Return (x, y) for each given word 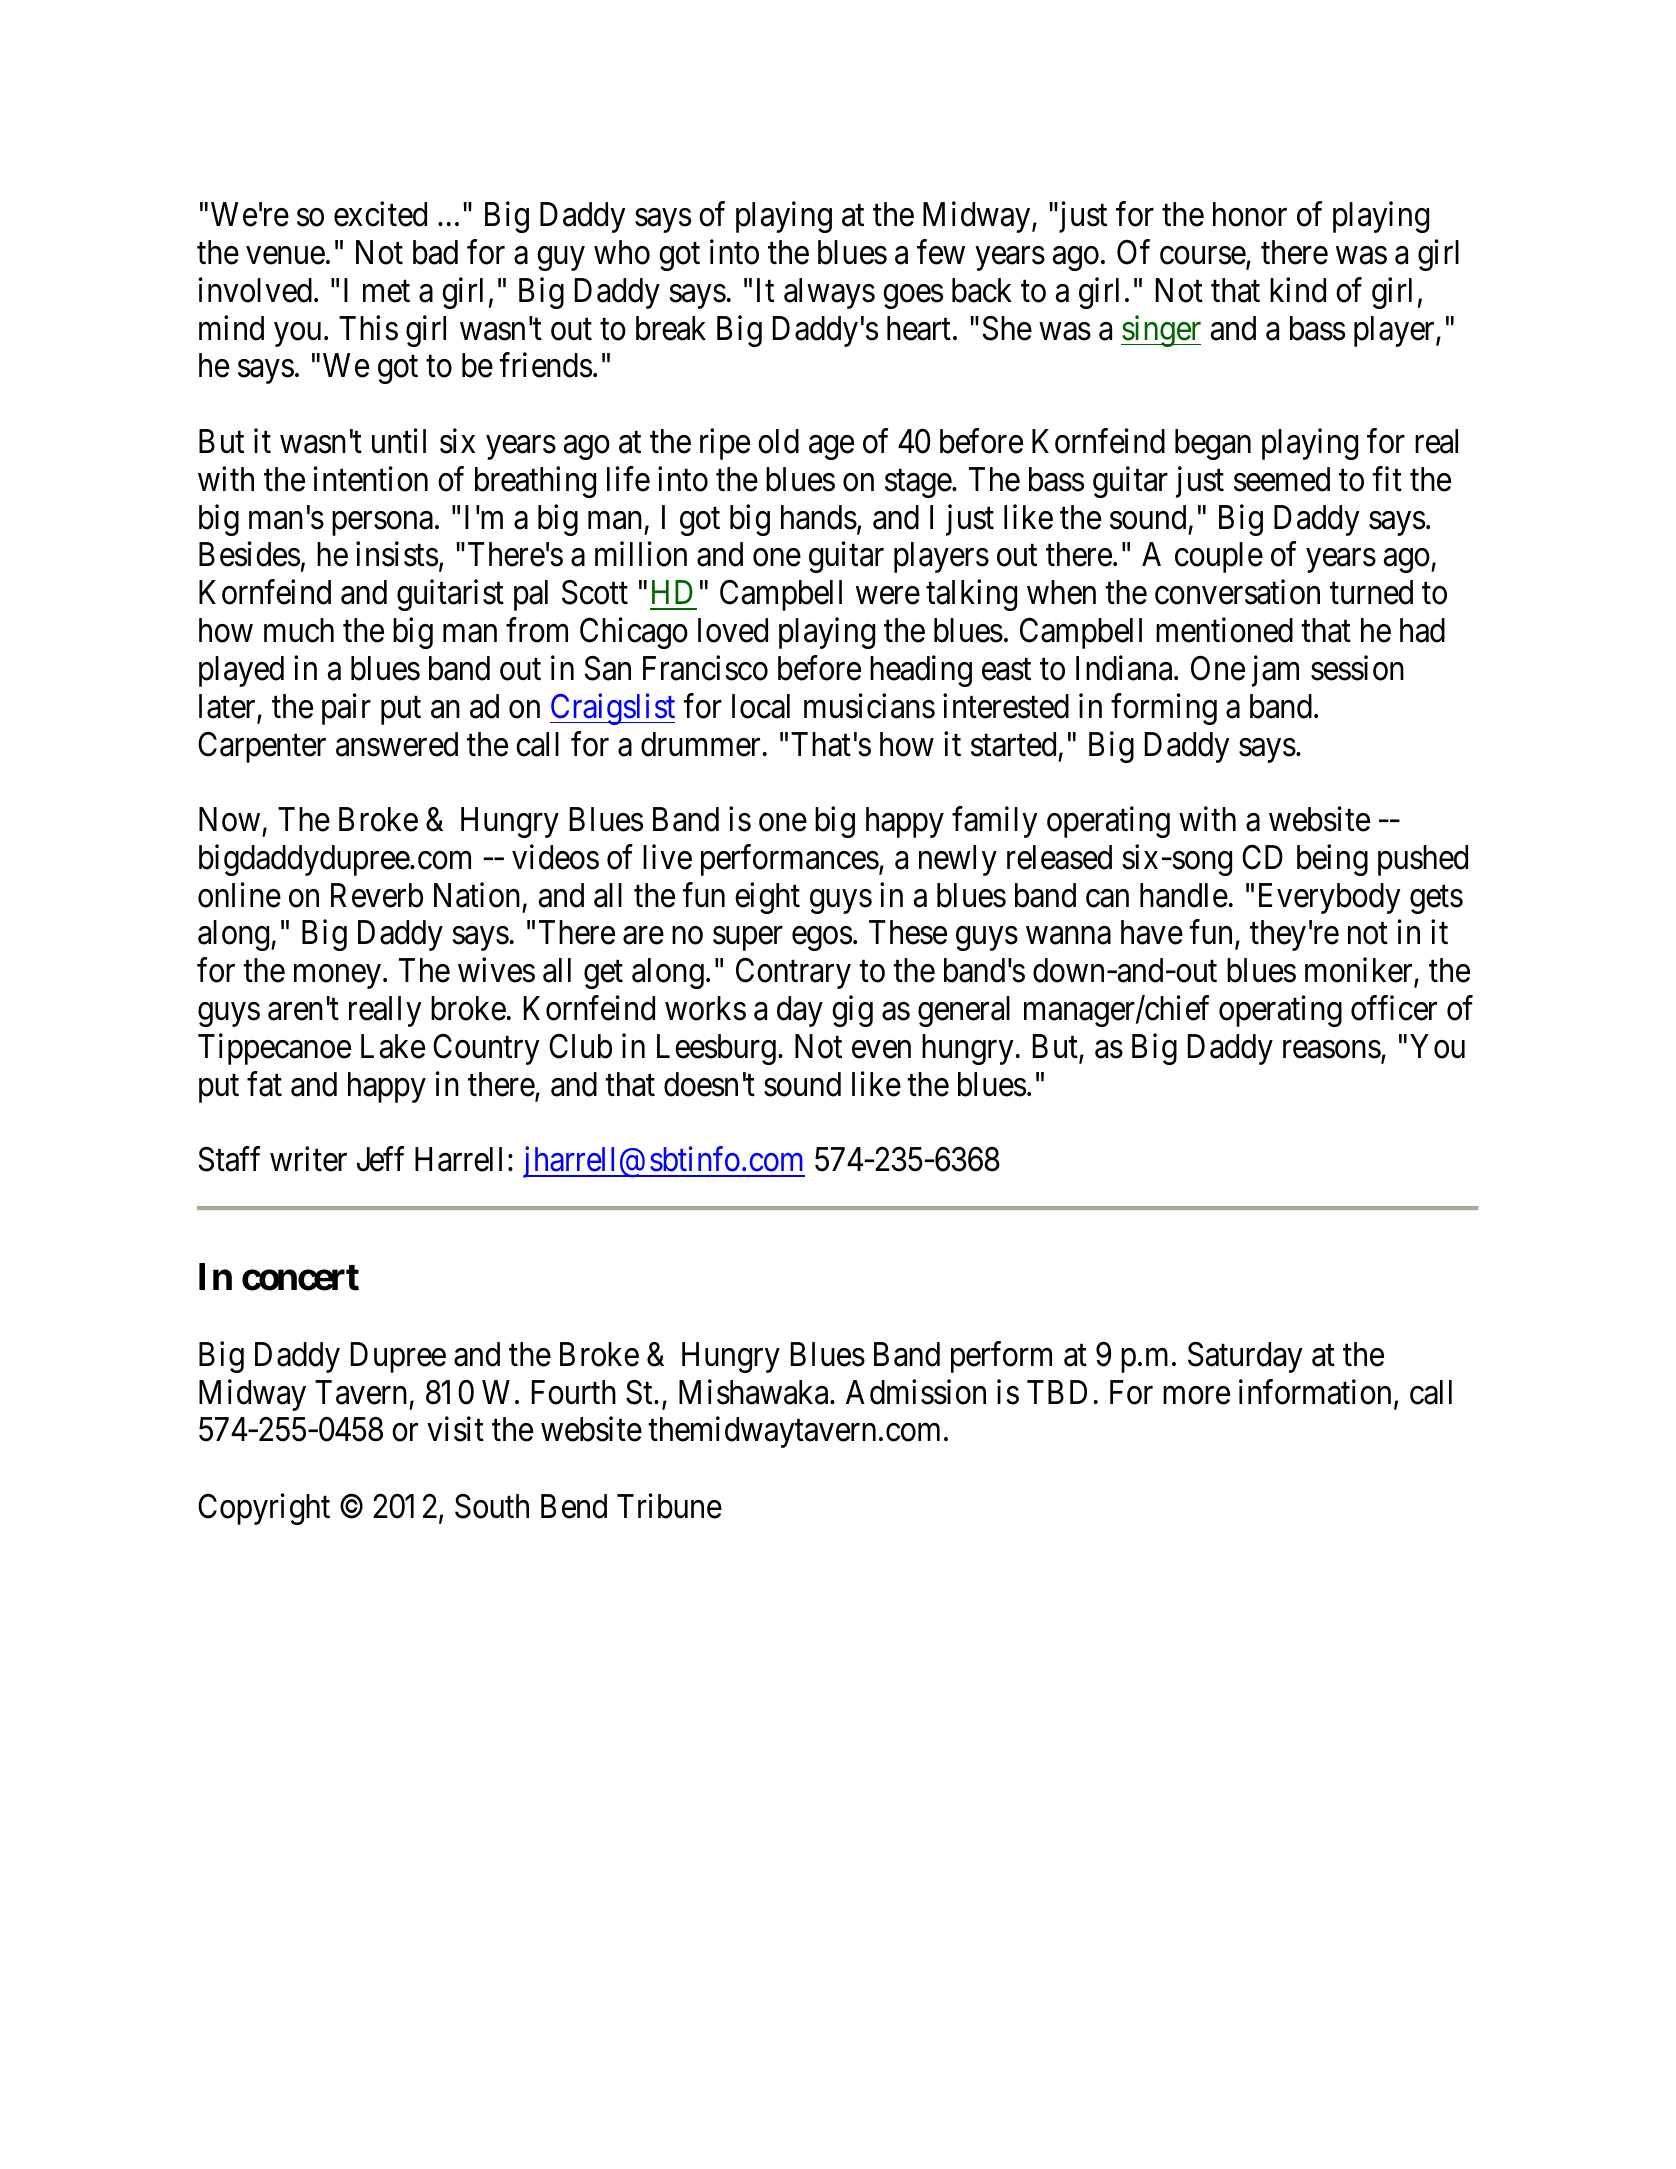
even (881, 1050)
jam (1275, 671)
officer (1394, 1008)
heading (921, 671)
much (299, 630)
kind (1298, 290)
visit (455, 1429)
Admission (916, 1392)
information (1315, 1392)
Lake (393, 1046)
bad (435, 252)
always (829, 293)
